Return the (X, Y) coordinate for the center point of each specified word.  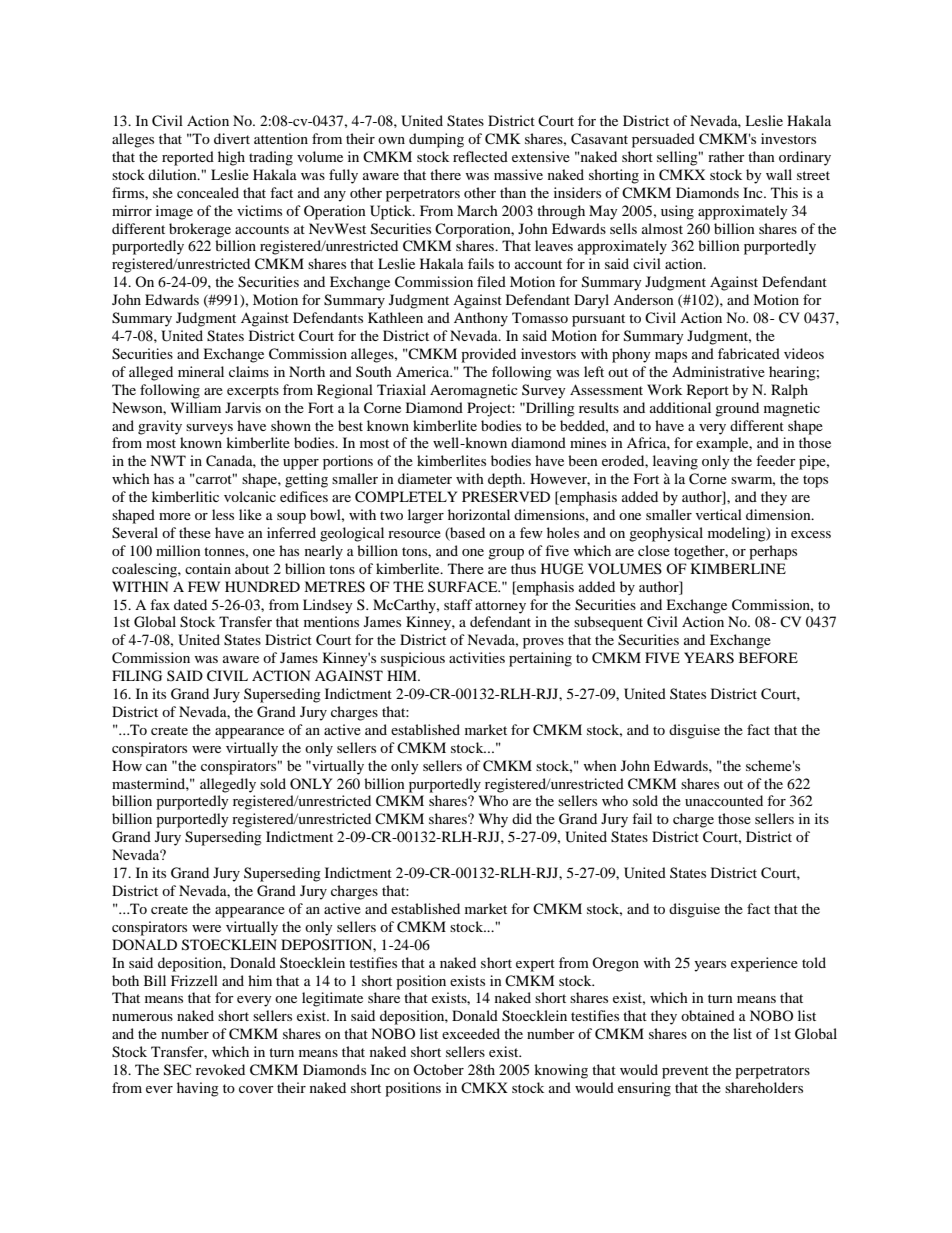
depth (506, 480)
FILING (137, 676)
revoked (220, 1069)
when (600, 765)
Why (493, 820)
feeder (776, 460)
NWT (168, 460)
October (438, 1069)
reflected (480, 156)
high (231, 158)
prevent (685, 1072)
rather (726, 156)
